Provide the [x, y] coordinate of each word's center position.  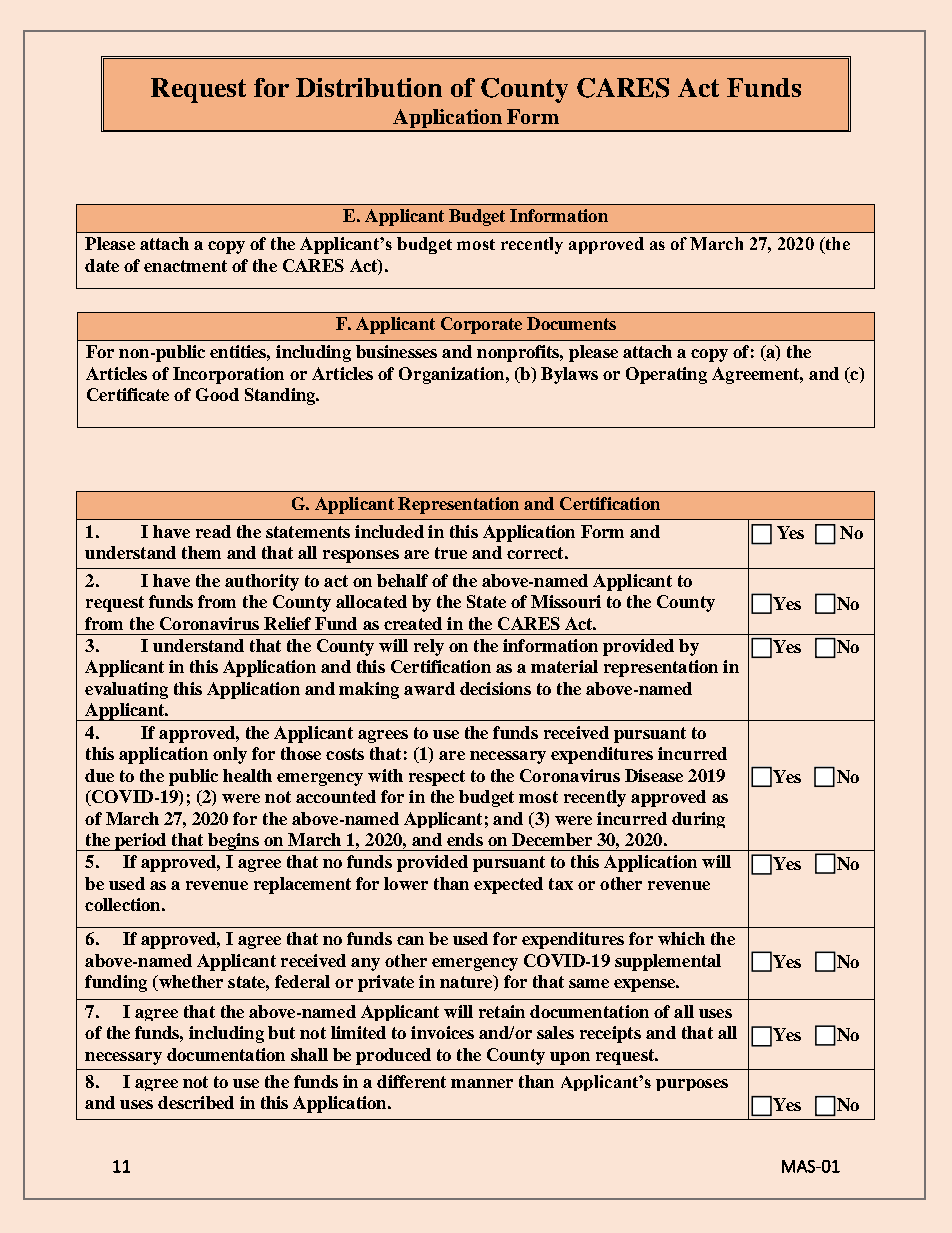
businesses [396, 351]
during [698, 820]
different [411, 1081]
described [196, 1102]
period [141, 842]
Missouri [566, 601]
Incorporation [228, 375]
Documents [571, 323]
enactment [185, 266]
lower [406, 883]
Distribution [369, 87]
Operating [666, 375]
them [201, 552]
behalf [402, 580]
